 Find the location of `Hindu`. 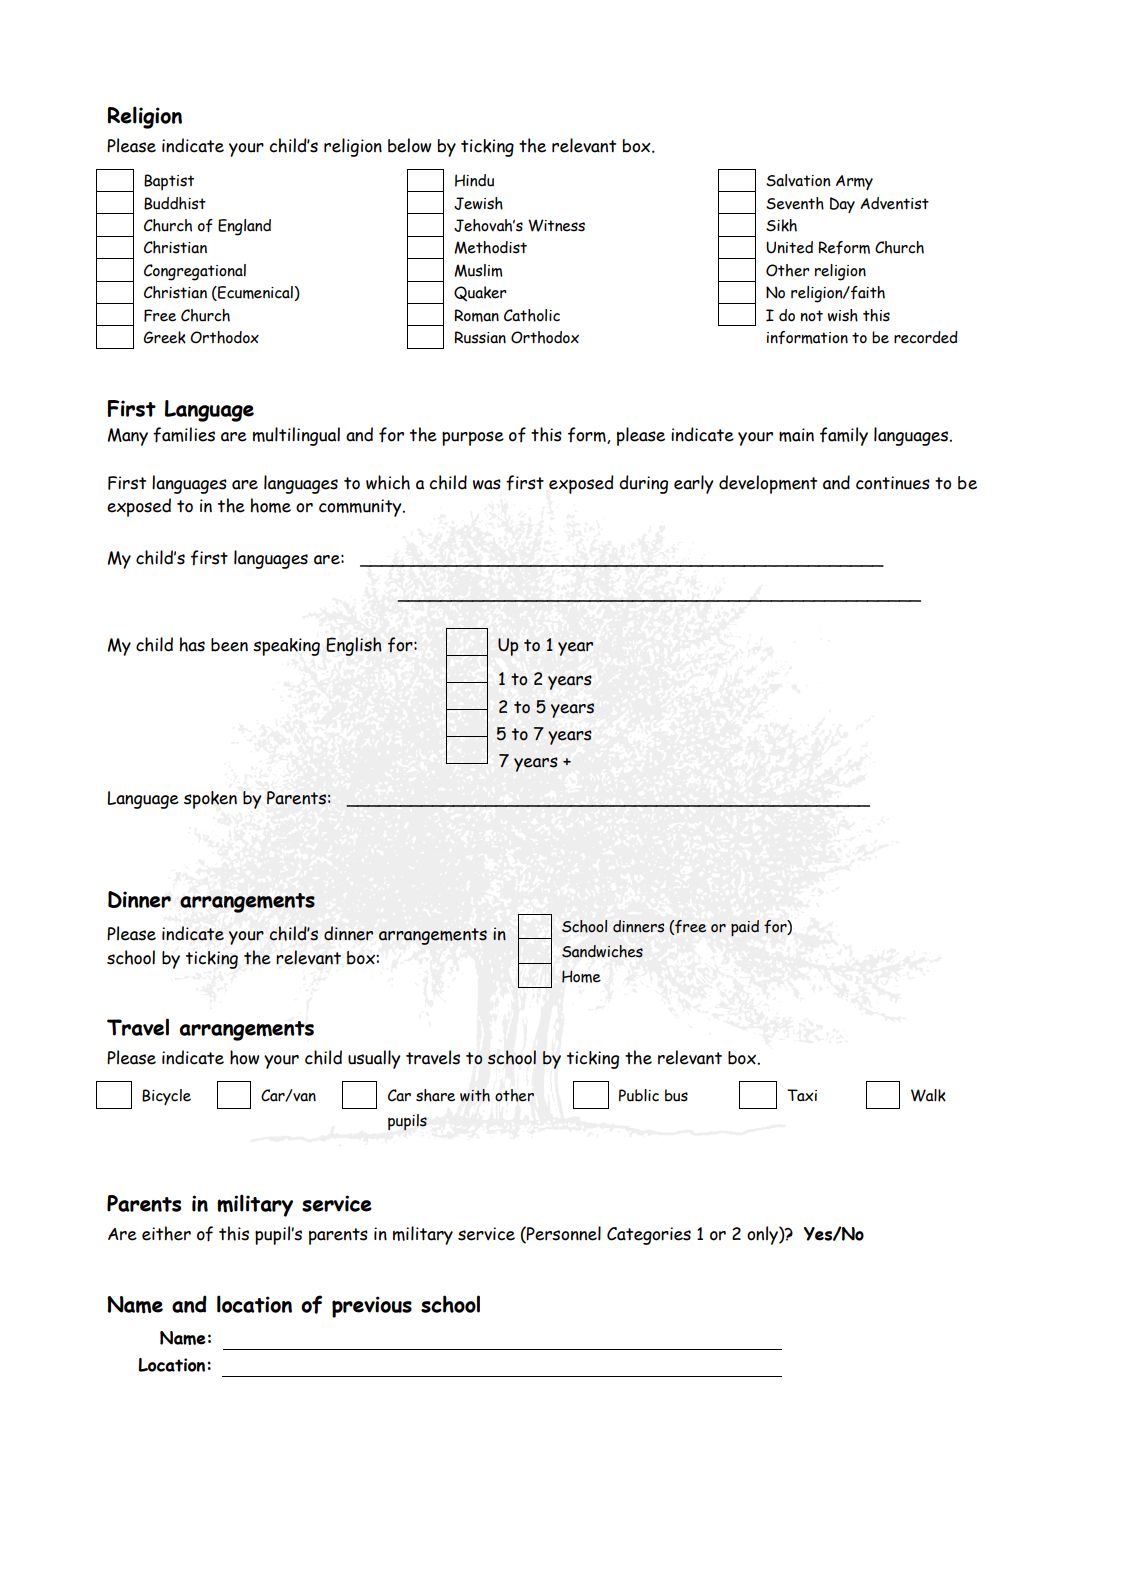

Hindu is located at coordinates (474, 180).
